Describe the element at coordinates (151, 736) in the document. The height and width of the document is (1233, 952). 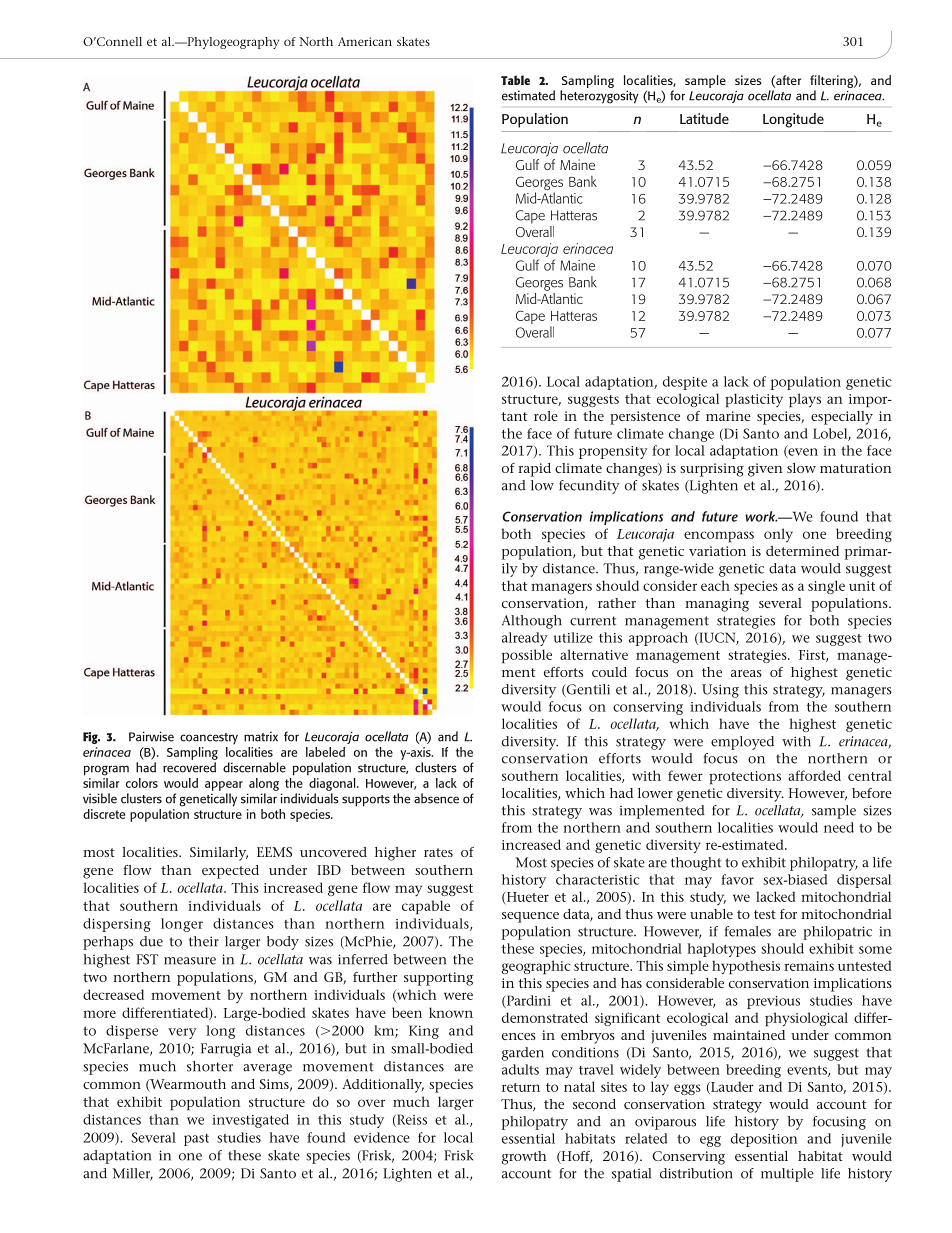
I see `Pairwise` at that location.
